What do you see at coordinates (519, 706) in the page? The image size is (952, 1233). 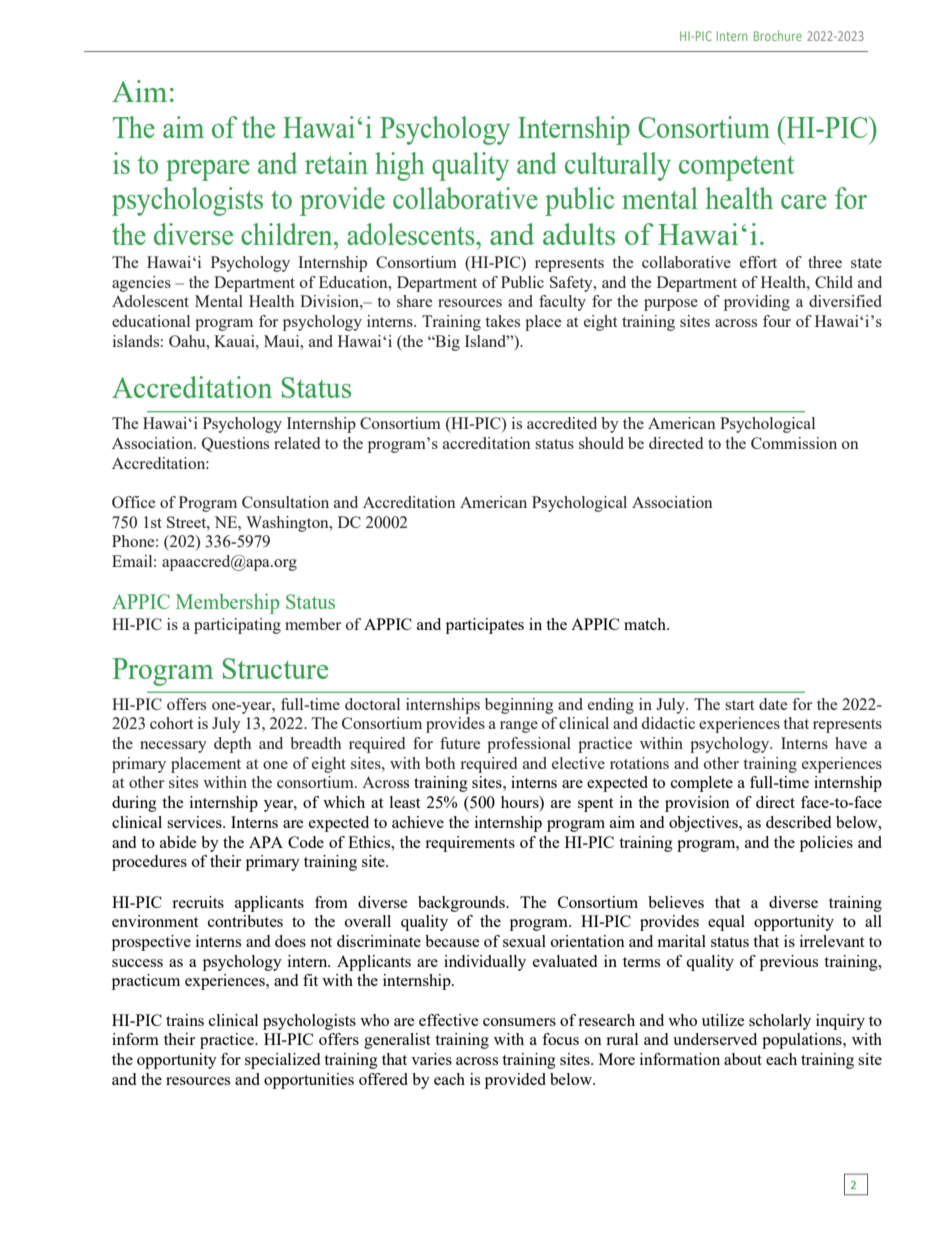 I see `beginning` at bounding box center [519, 706].
